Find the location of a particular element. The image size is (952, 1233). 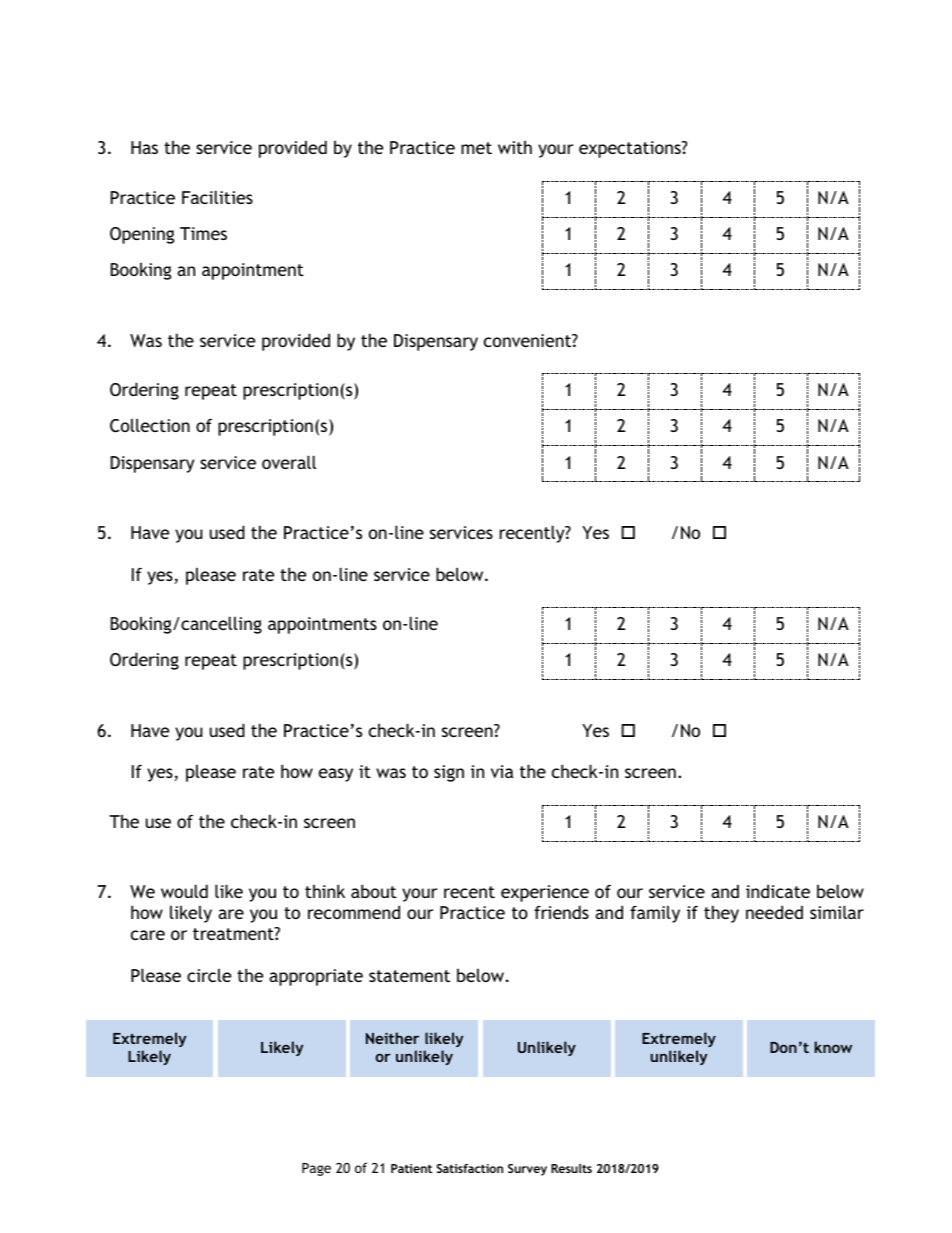

Facilities is located at coordinates (217, 197).
